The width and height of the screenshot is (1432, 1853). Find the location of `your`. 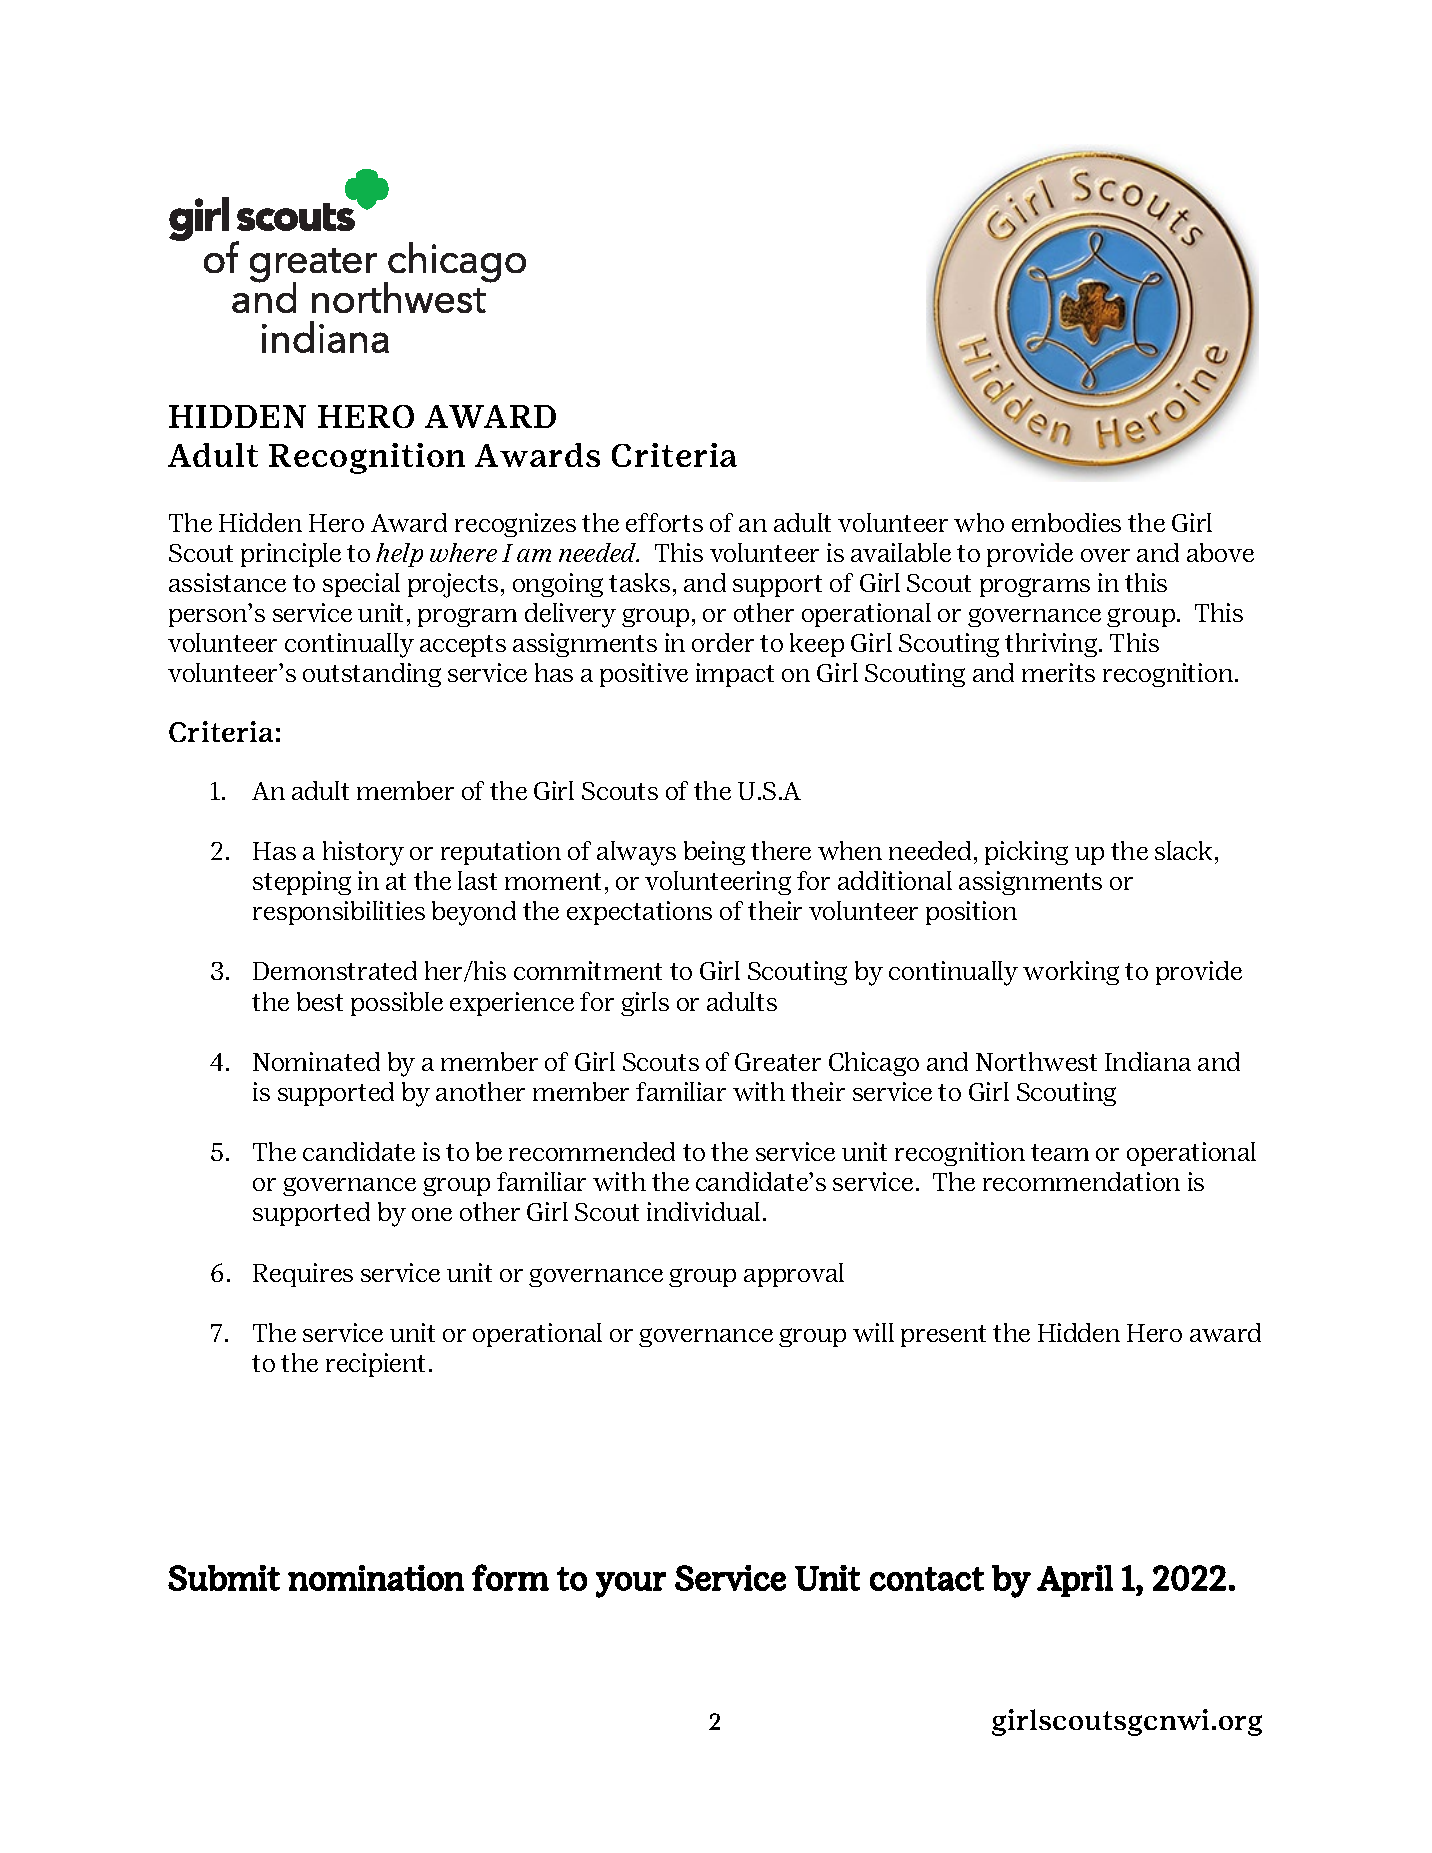

your is located at coordinates (631, 1585).
